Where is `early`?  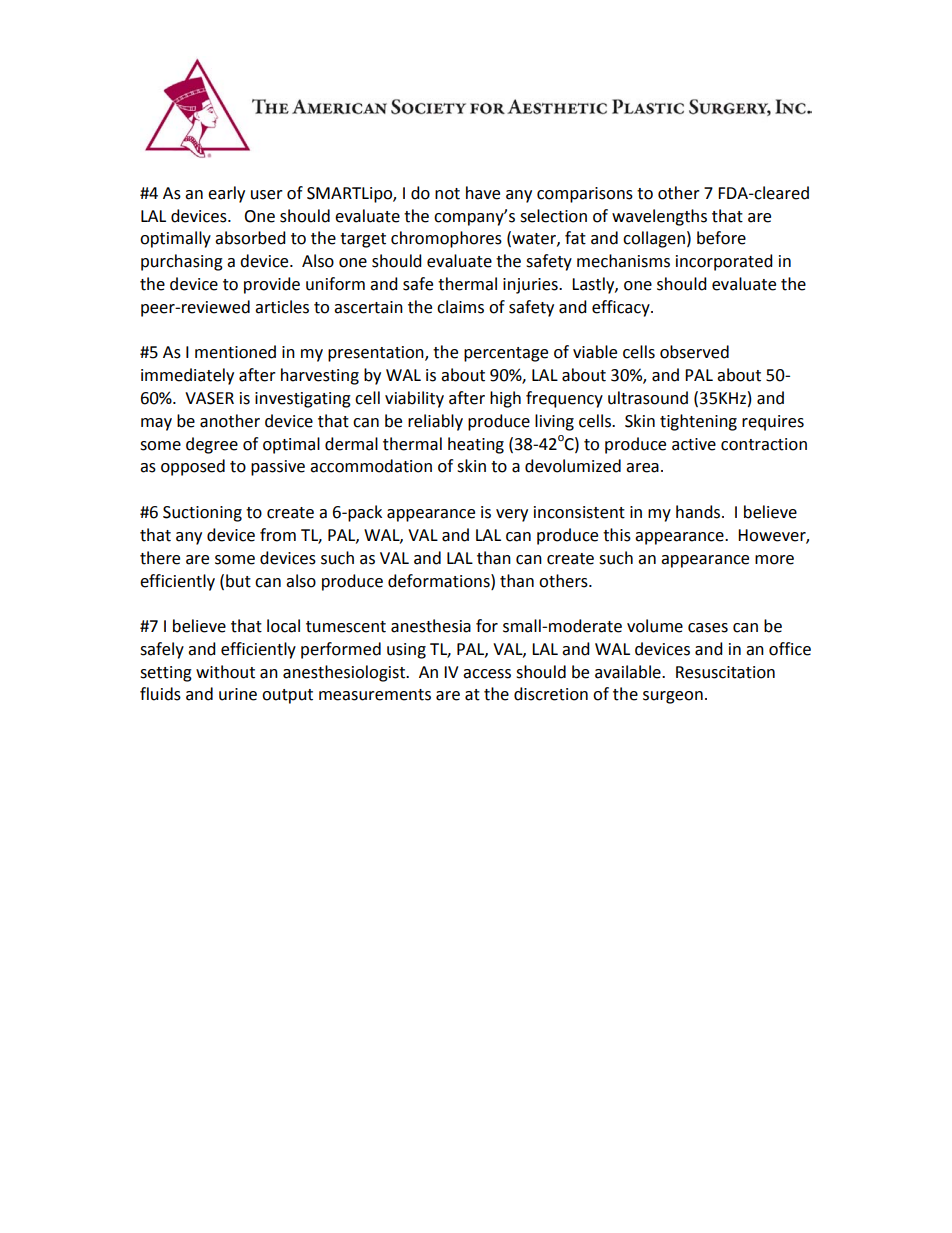 early is located at coordinates (226, 194).
